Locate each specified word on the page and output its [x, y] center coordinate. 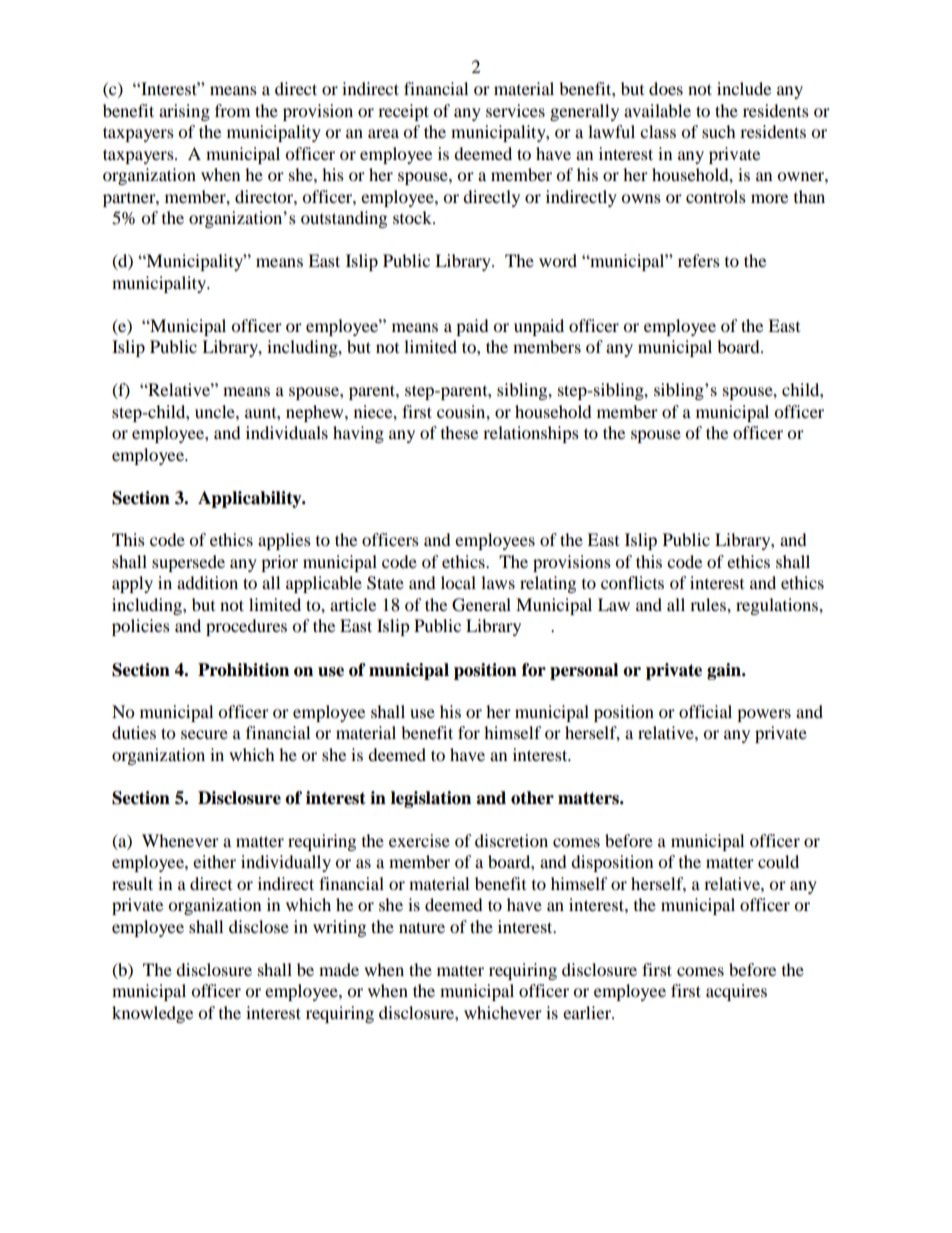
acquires [736, 992]
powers [764, 715]
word [558, 260]
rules [709, 604]
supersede [188, 563]
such [719, 131]
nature [422, 927]
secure [204, 734]
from [232, 110]
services [515, 110]
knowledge [152, 1014]
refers [699, 260]
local [458, 582]
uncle [216, 411]
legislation [431, 799]
